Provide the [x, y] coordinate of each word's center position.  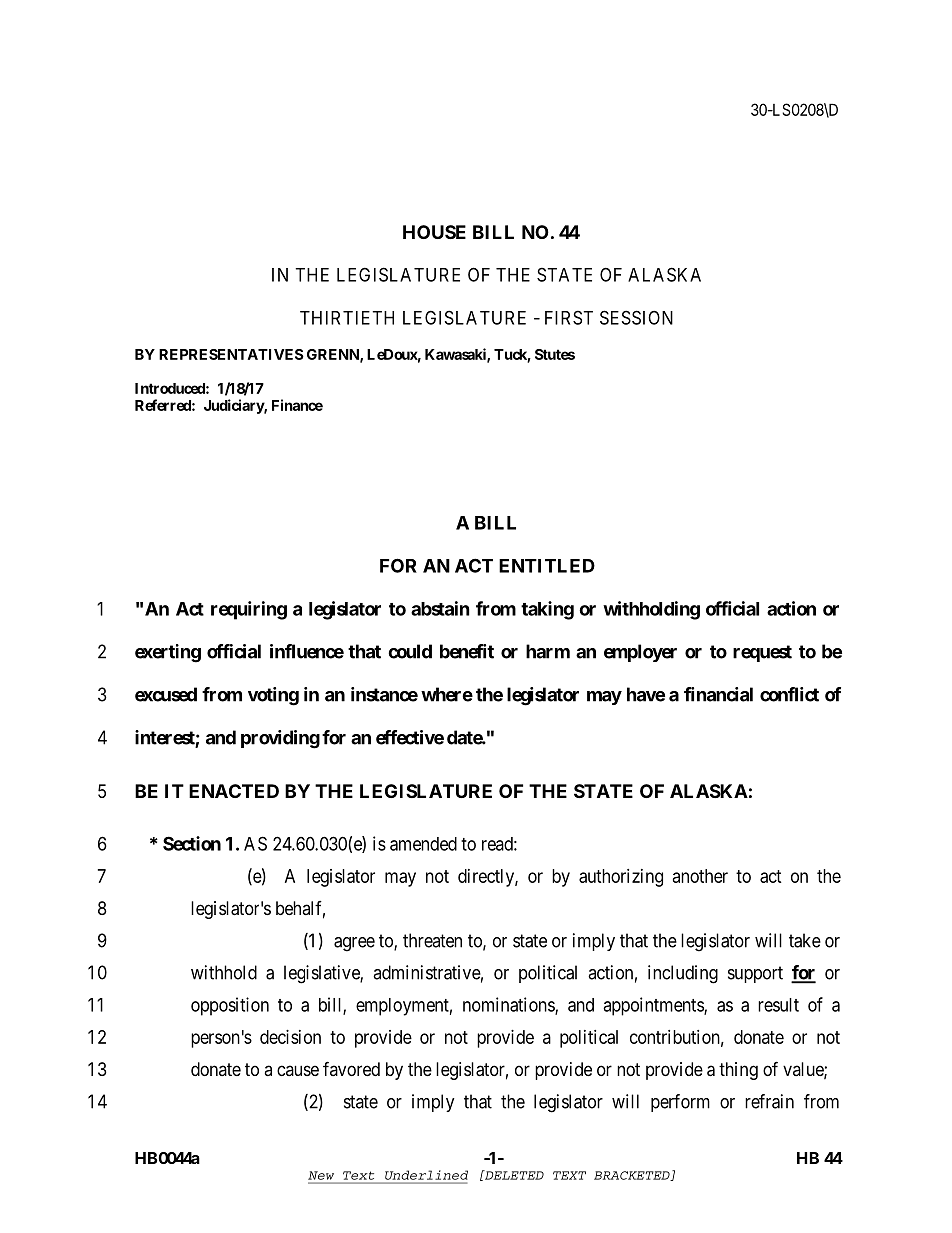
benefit [467, 651]
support [755, 974]
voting [273, 696]
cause [298, 1070]
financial [718, 694]
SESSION [636, 317]
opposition [230, 1006]
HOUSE [434, 232]
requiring [249, 610]
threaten [432, 940]
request [762, 653]
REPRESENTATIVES [231, 354]
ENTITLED [547, 566]
